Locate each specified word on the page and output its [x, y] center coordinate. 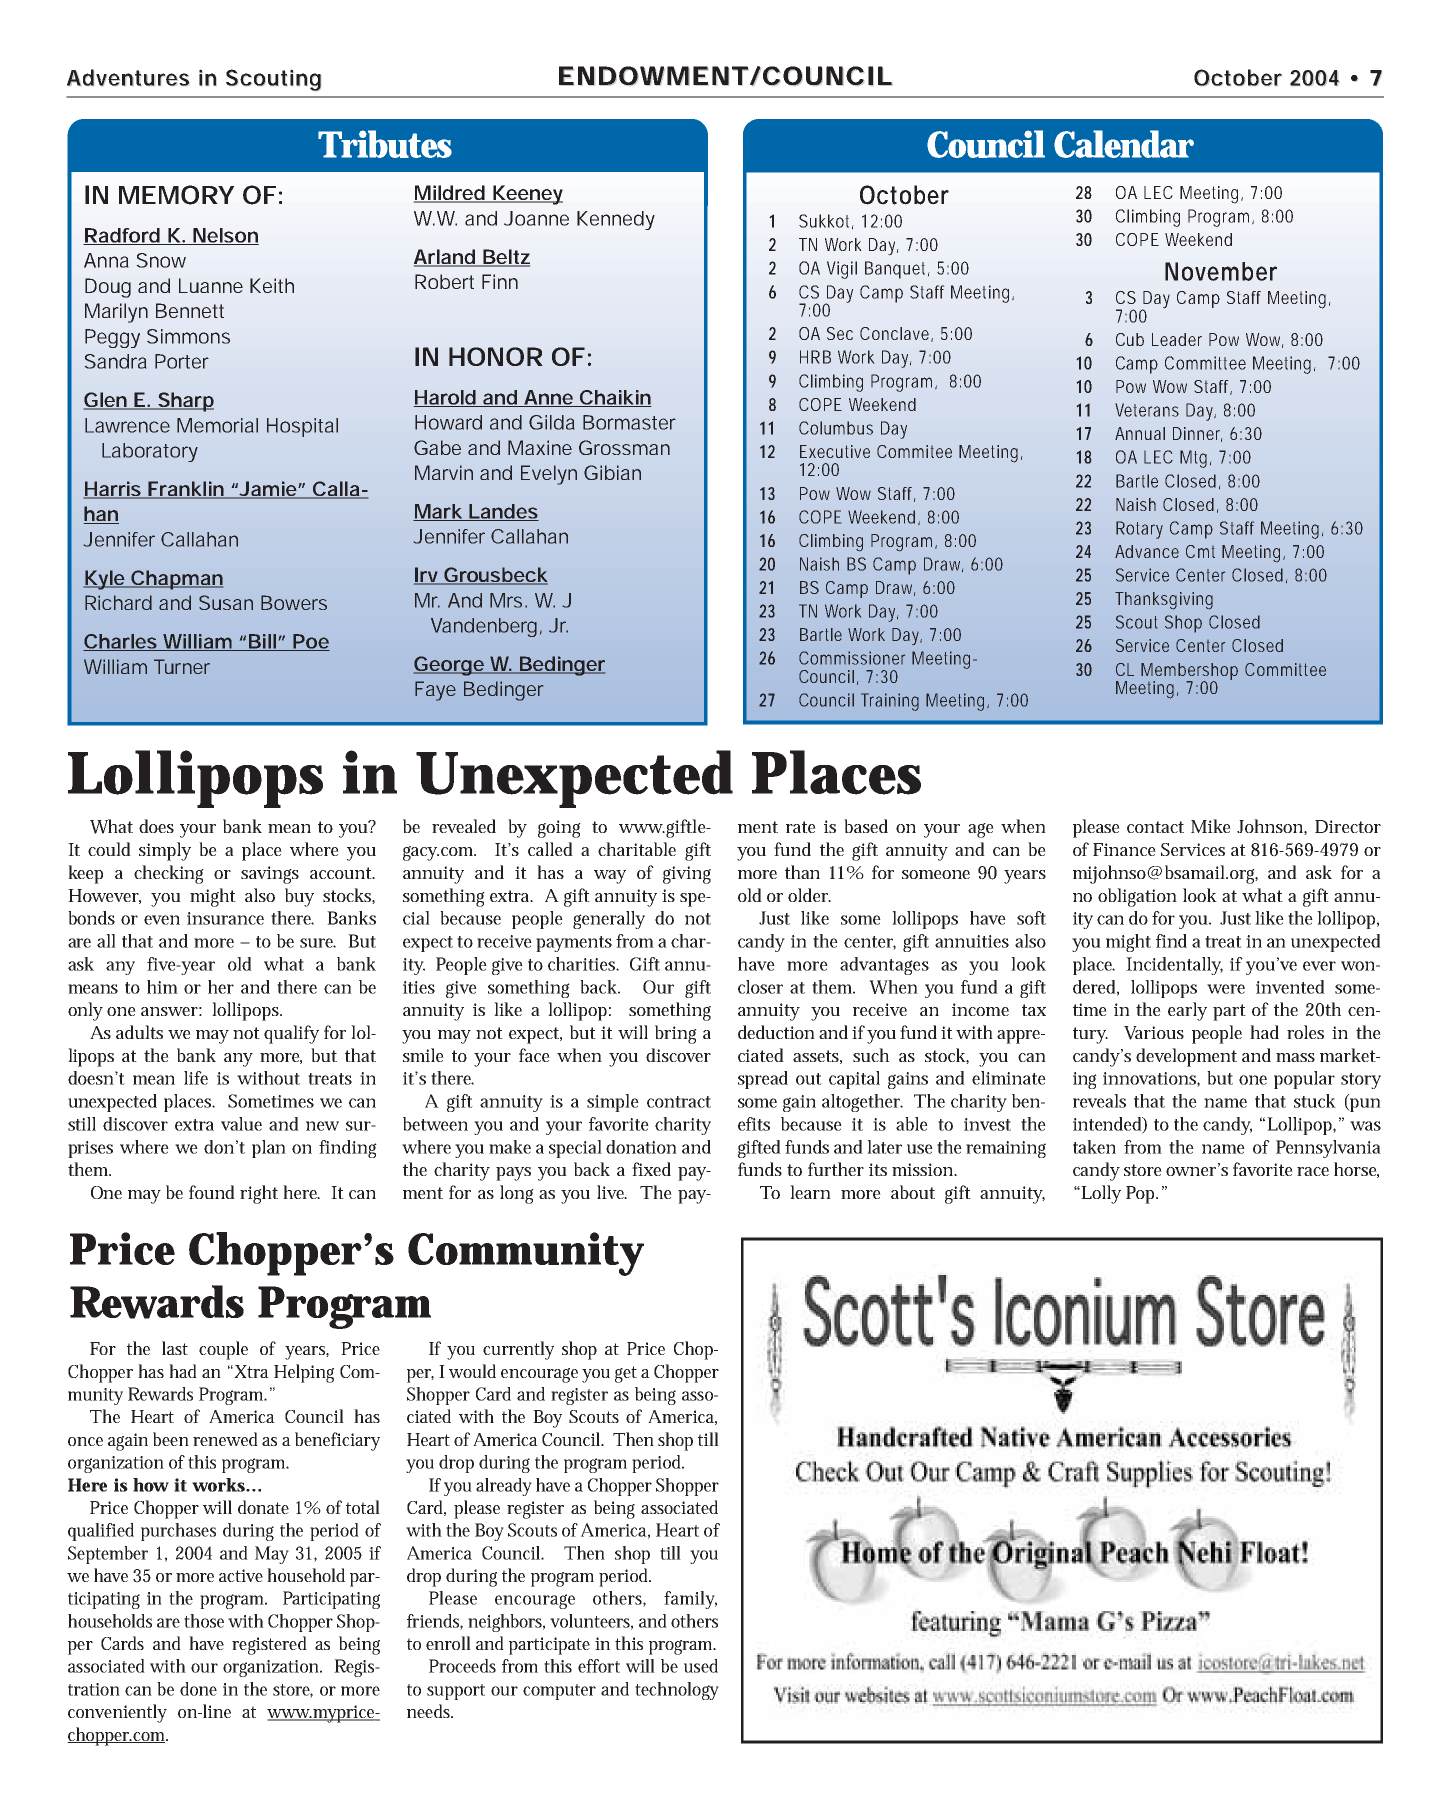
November [1221, 271]
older [809, 895]
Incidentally [1174, 966]
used [701, 1666]
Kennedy [616, 220]
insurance [225, 918]
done [198, 1689]
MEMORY [176, 195]
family [690, 1600]
